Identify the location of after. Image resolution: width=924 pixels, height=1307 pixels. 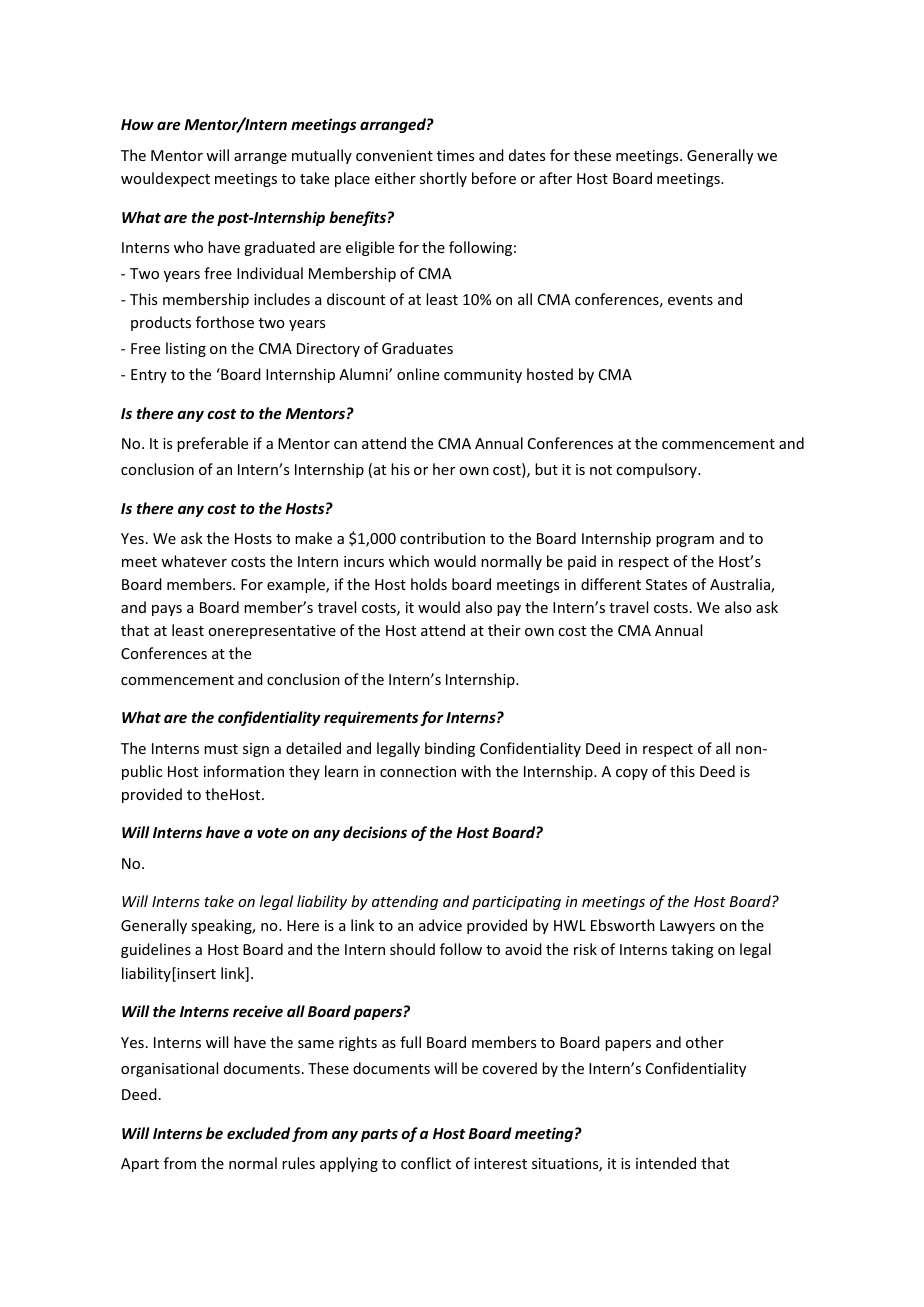
(555, 178).
